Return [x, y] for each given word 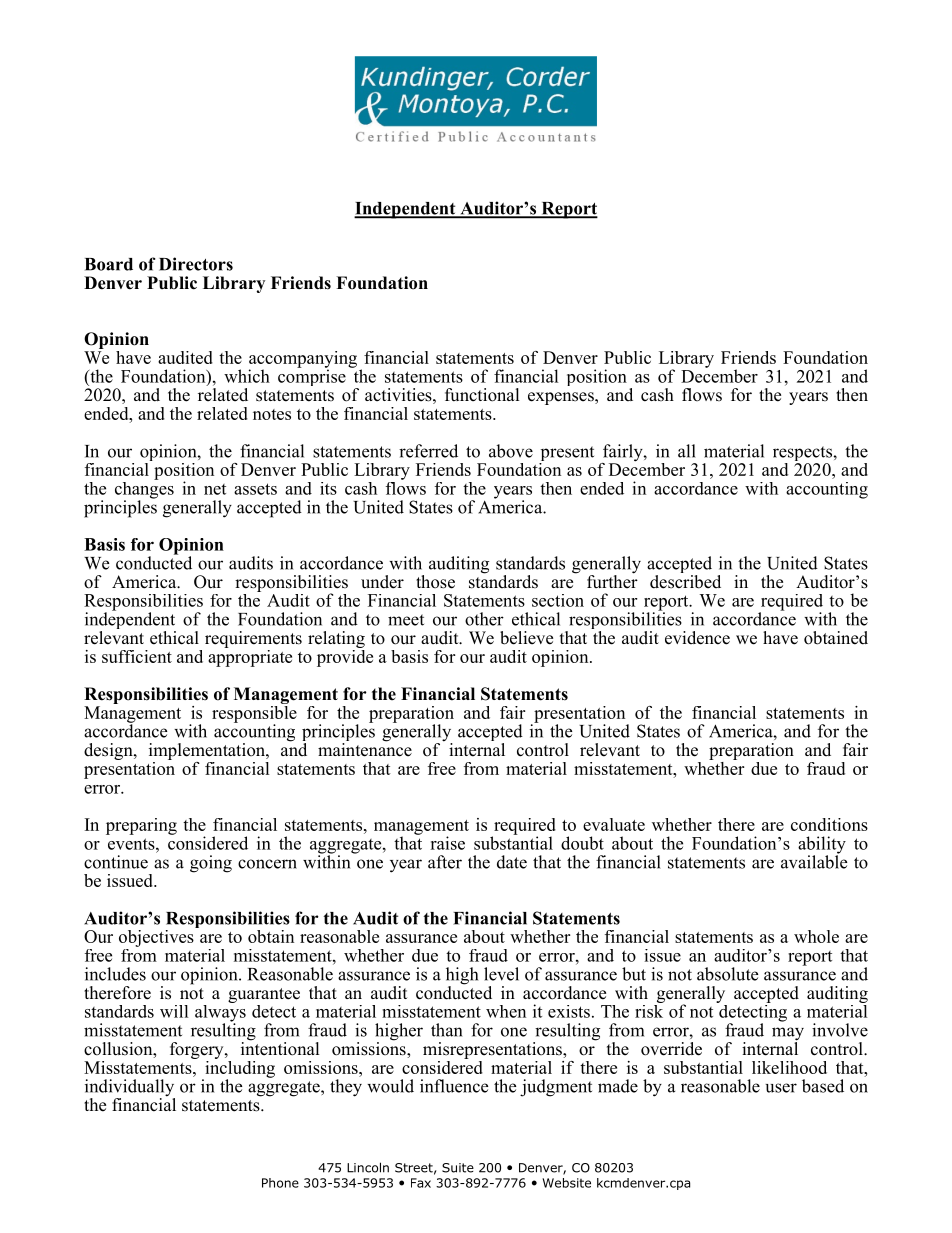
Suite [458, 1168]
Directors [196, 264]
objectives [157, 937]
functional [482, 395]
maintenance [365, 748]
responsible [254, 714]
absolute [727, 974]
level [501, 974]
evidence [697, 638]
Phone [280, 1183]
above [511, 451]
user [781, 1088]
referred [428, 451]
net [215, 489]
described [685, 580]
